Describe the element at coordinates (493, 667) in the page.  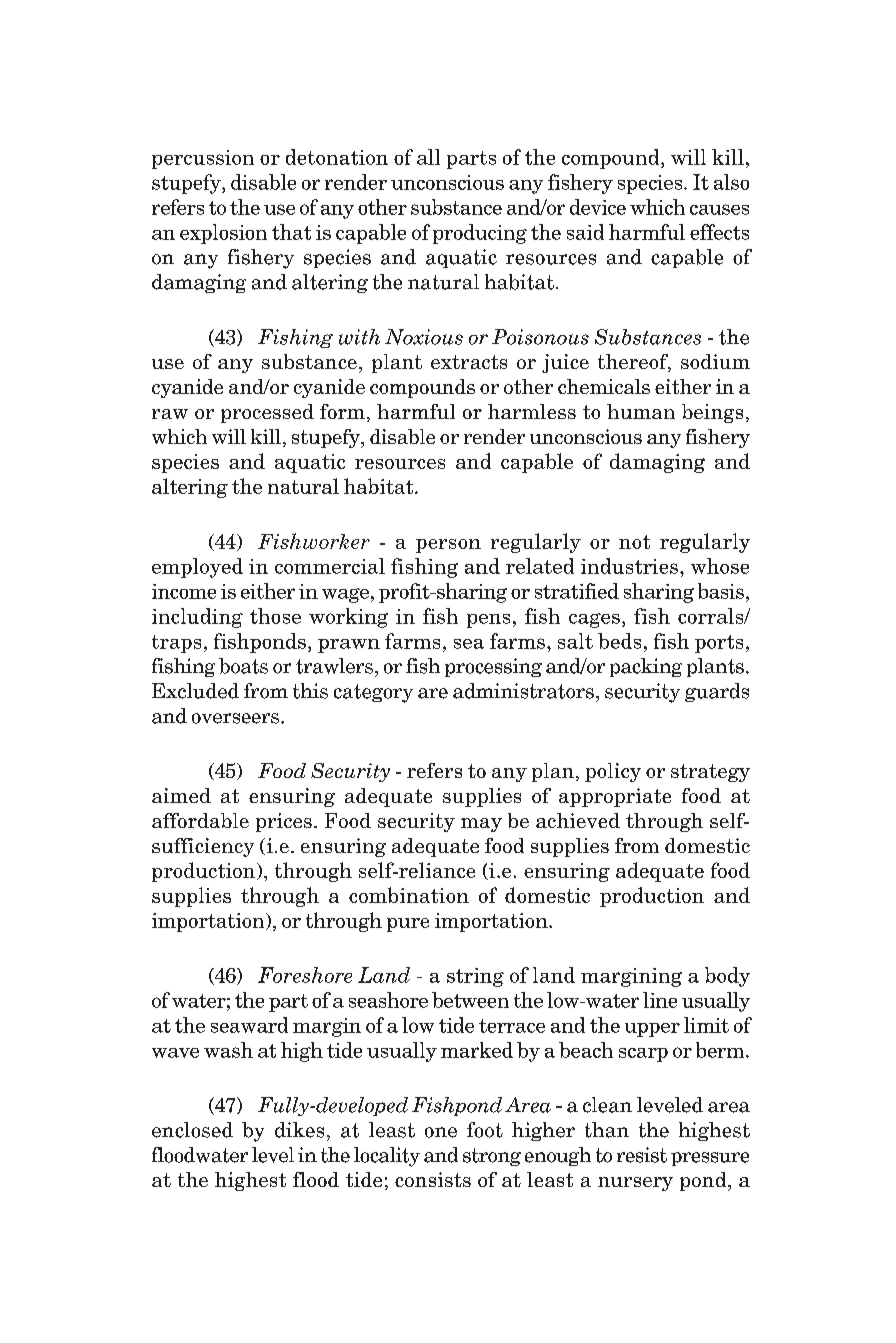
I see `processing` at that location.
